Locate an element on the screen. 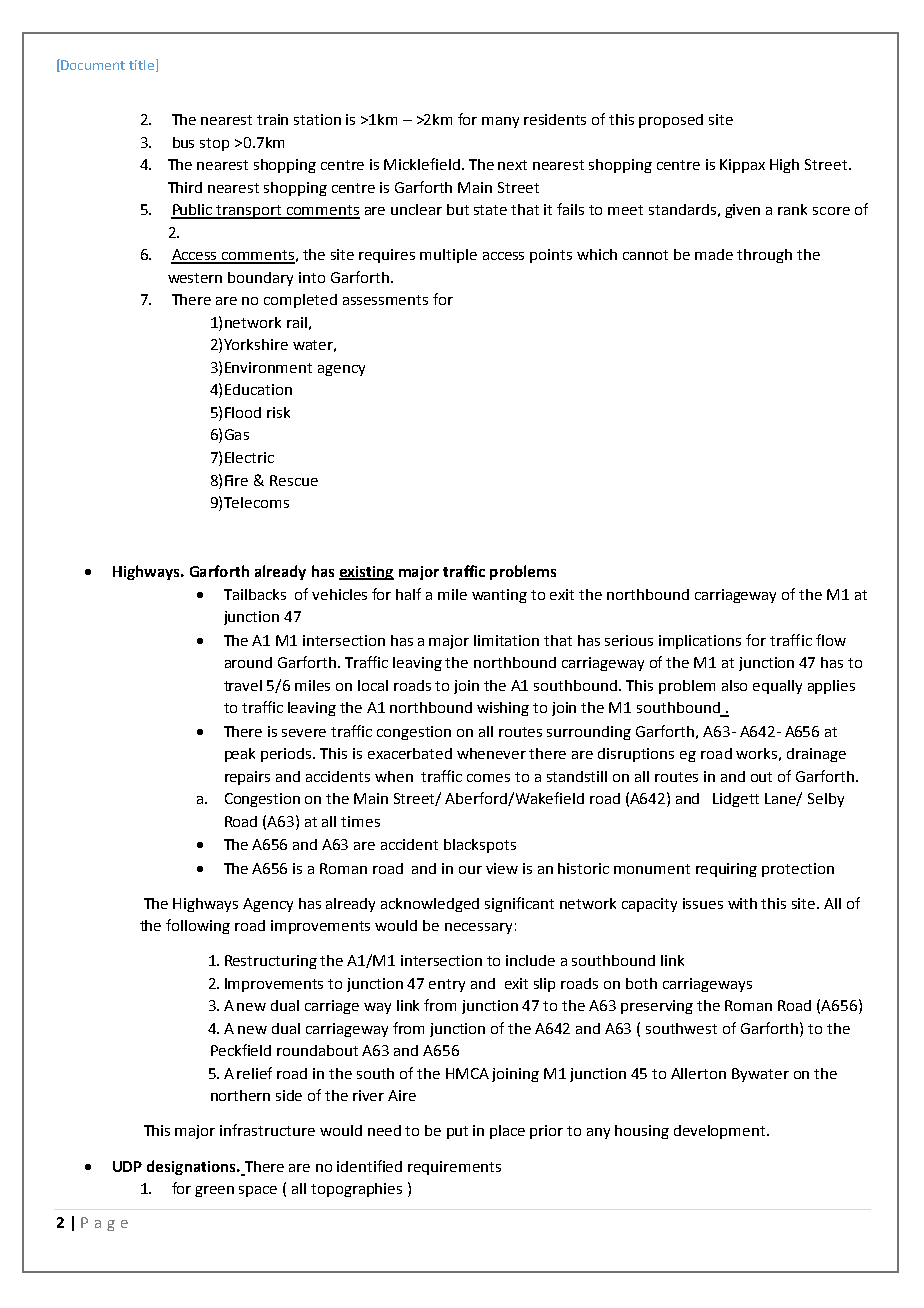 This screenshot has width=924, height=1308. proposed is located at coordinates (671, 121).
